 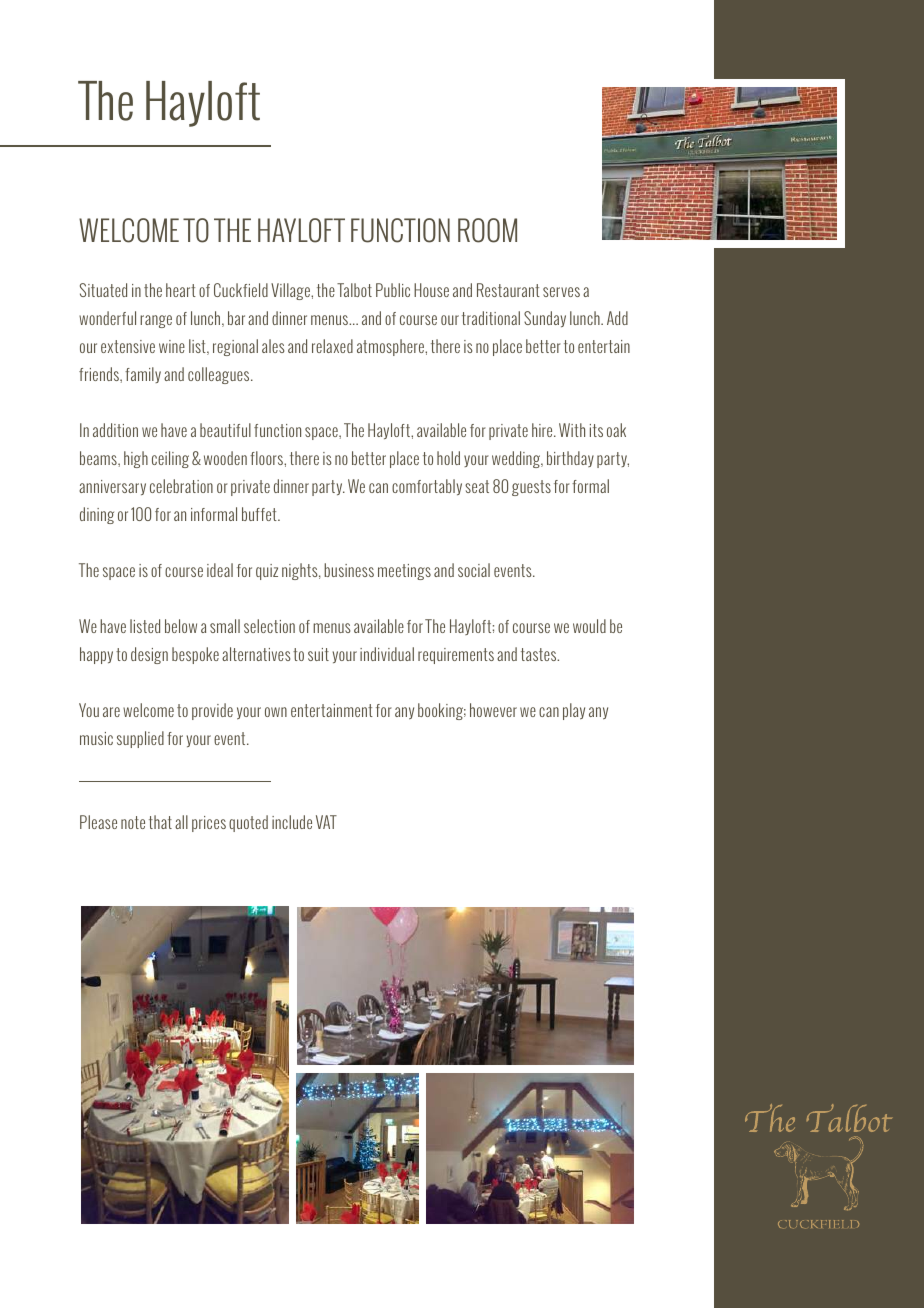 What do you see at coordinates (574, 711) in the screenshot?
I see `play` at bounding box center [574, 711].
